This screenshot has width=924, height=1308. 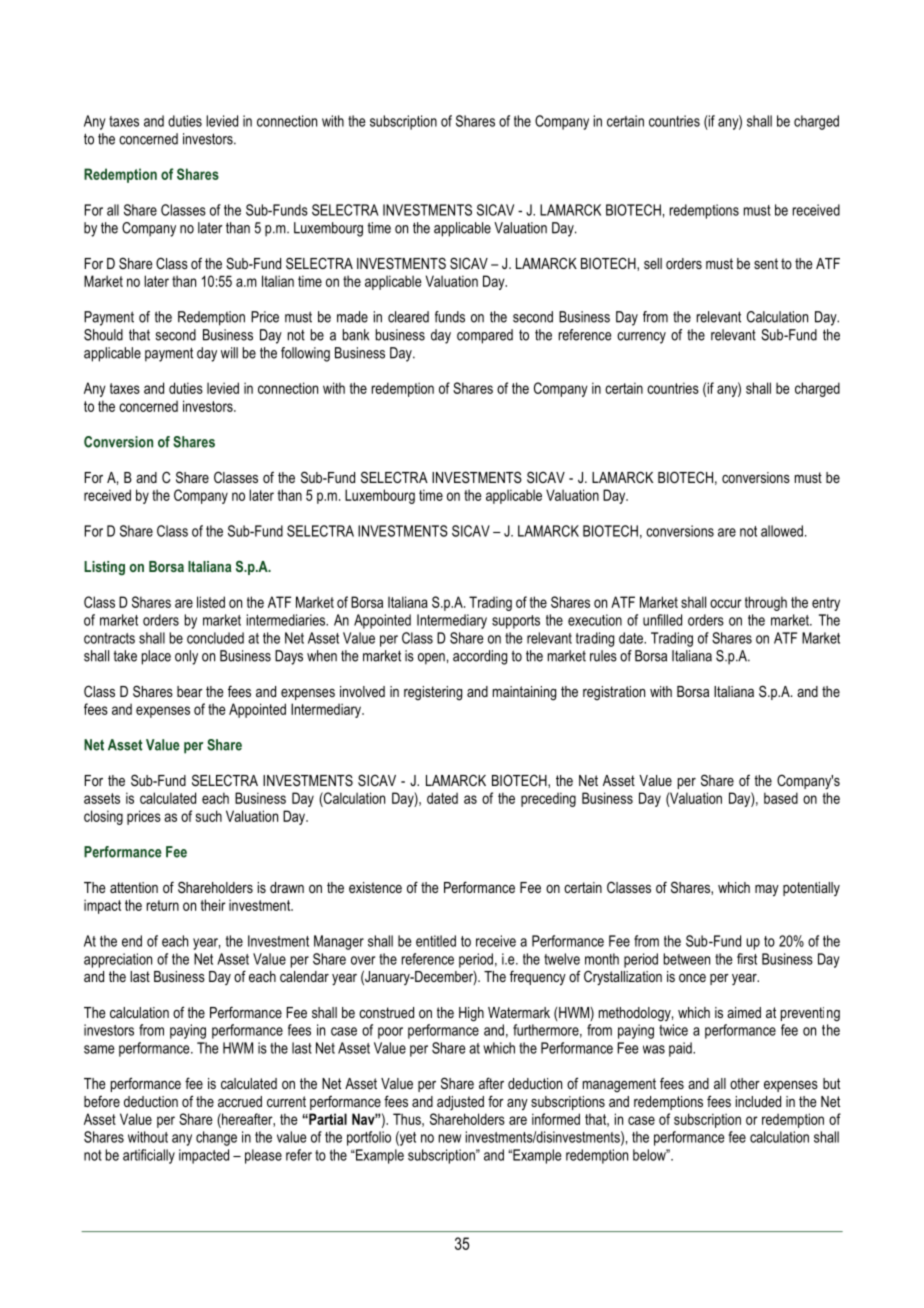 What do you see at coordinates (216, 1138) in the screenshot?
I see `change` at bounding box center [216, 1138].
